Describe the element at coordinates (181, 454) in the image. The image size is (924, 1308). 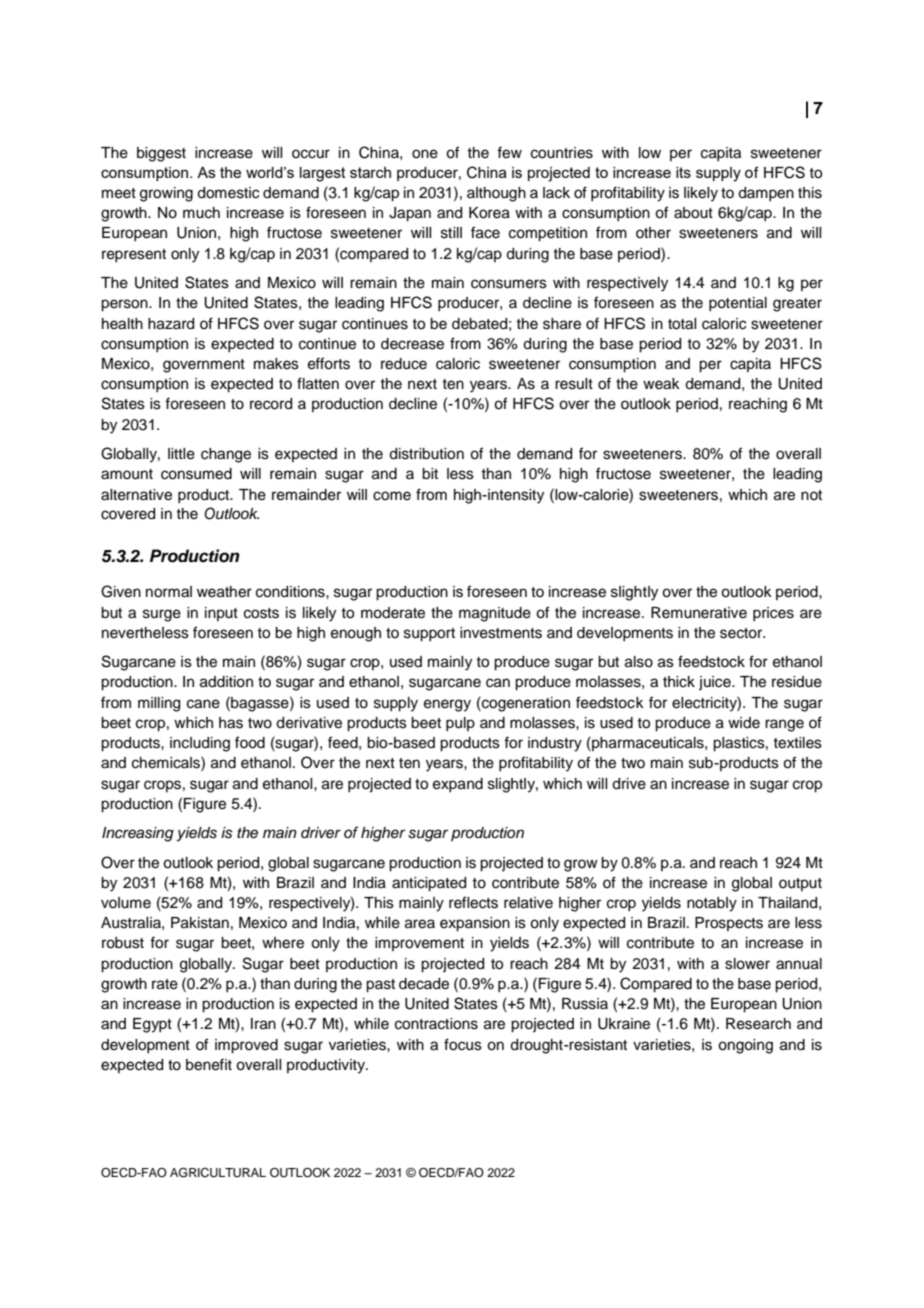
I see `little` at that location.
